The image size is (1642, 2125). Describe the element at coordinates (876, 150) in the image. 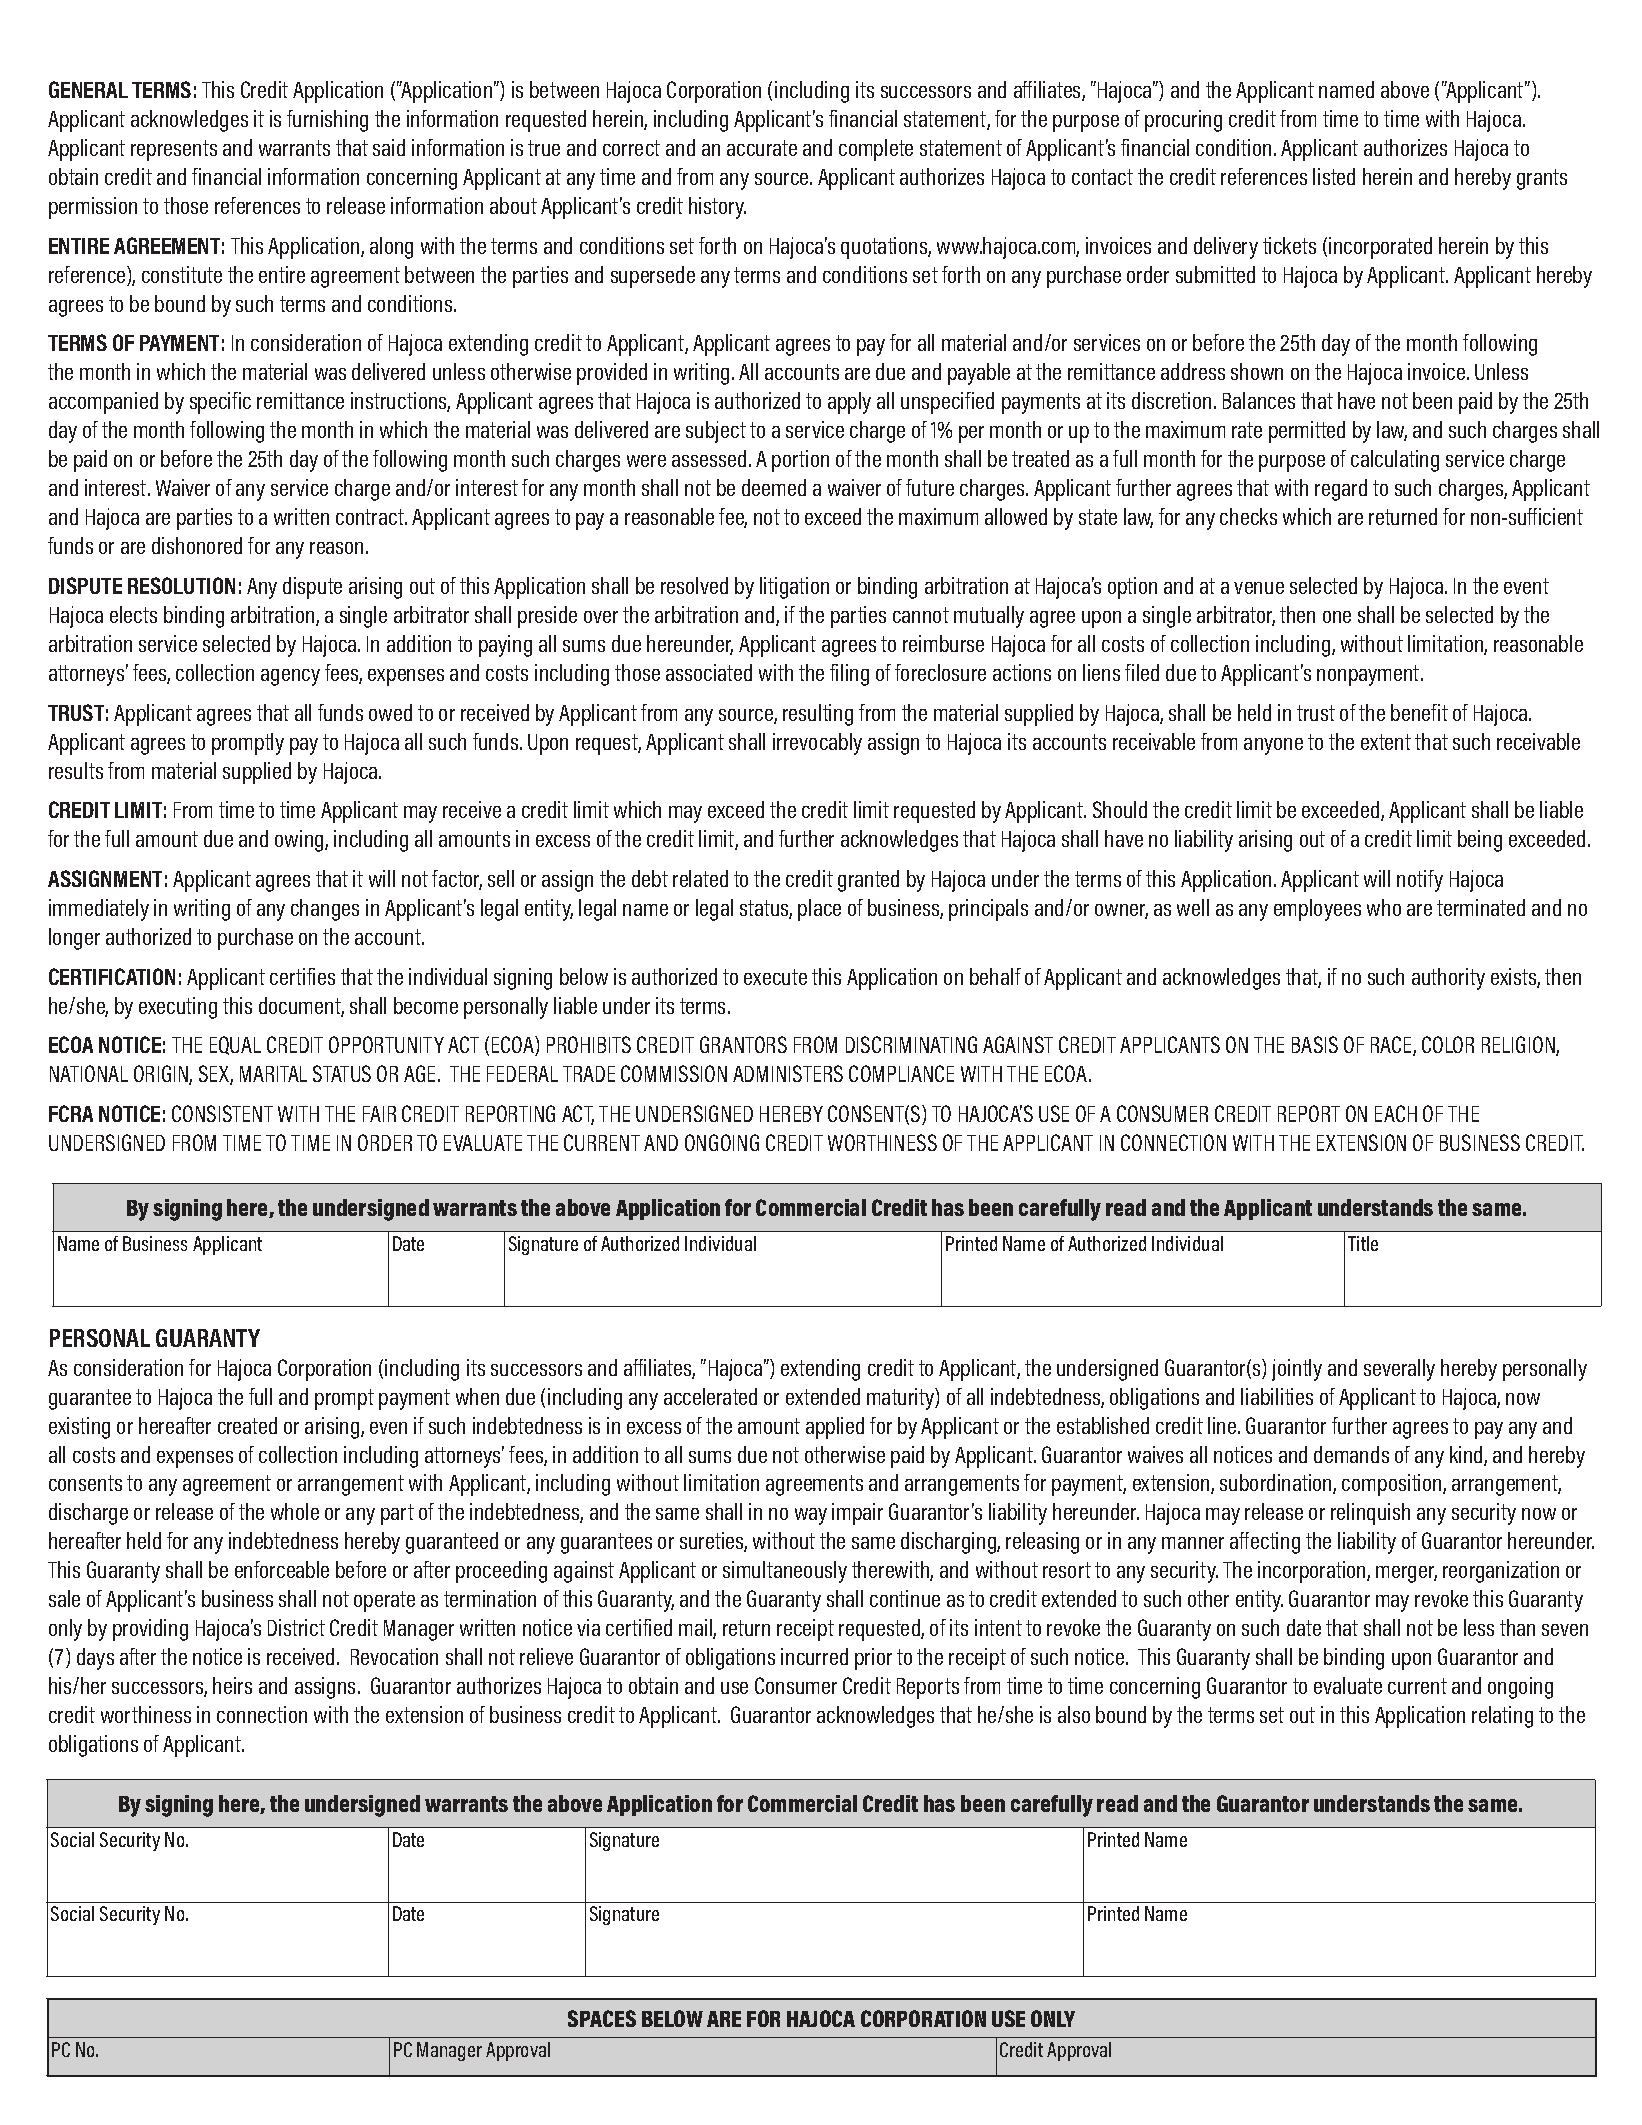

I see `complete` at that location.
